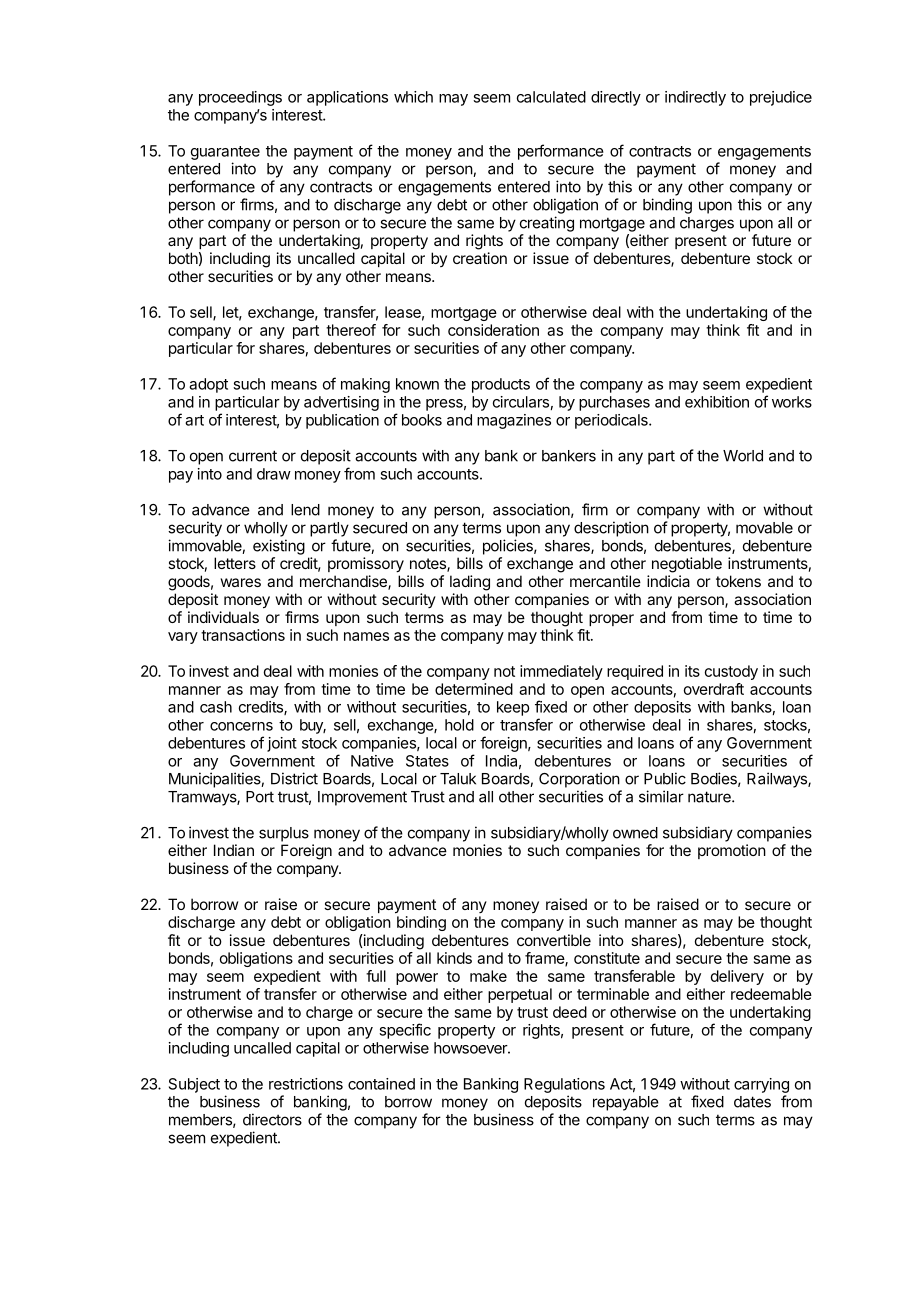 The height and width of the screenshot is (1308, 924). Describe the element at coordinates (470, 583) in the screenshot. I see `lading` at that location.
